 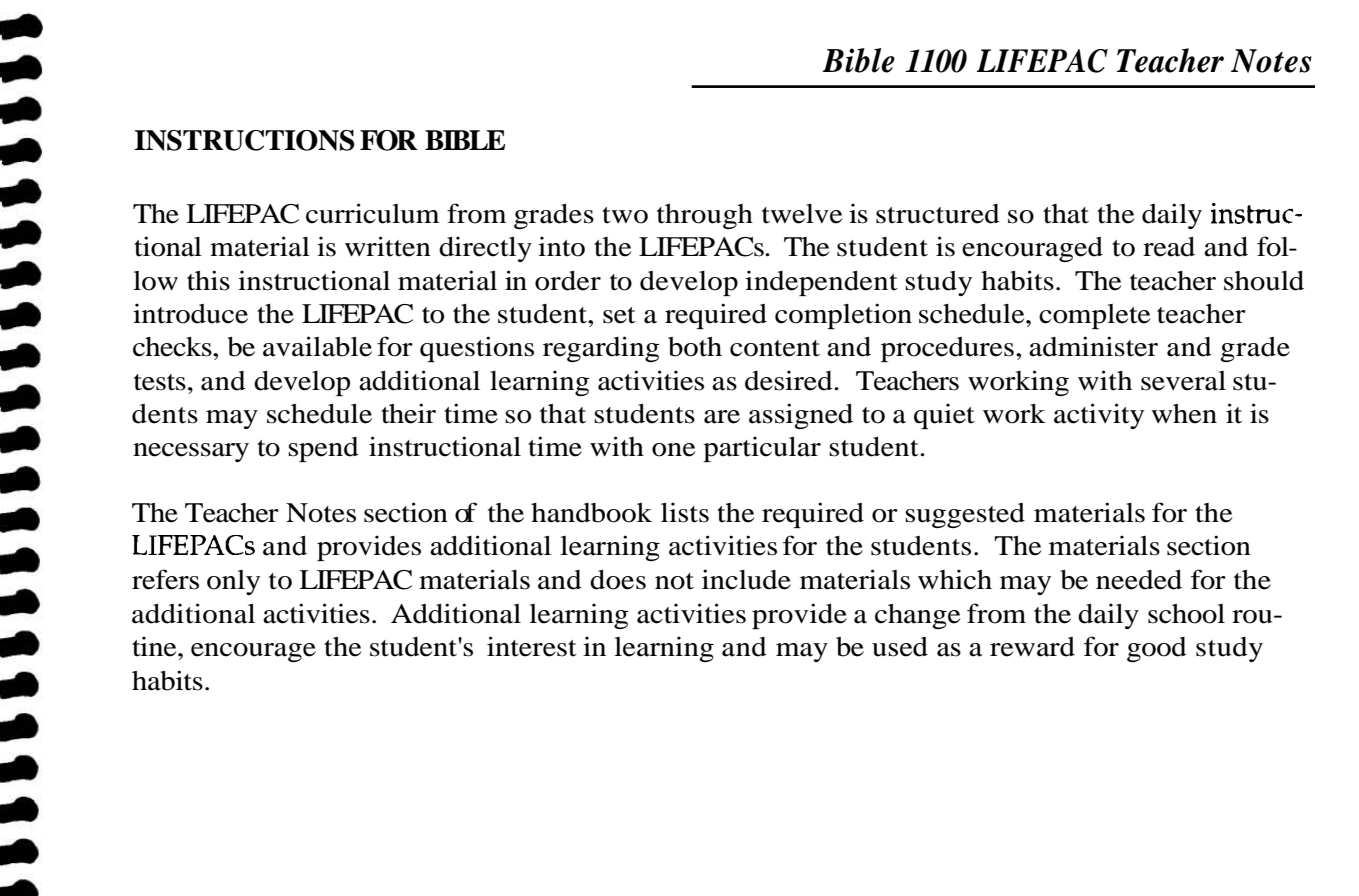 I want to click on written, so click(x=388, y=246).
